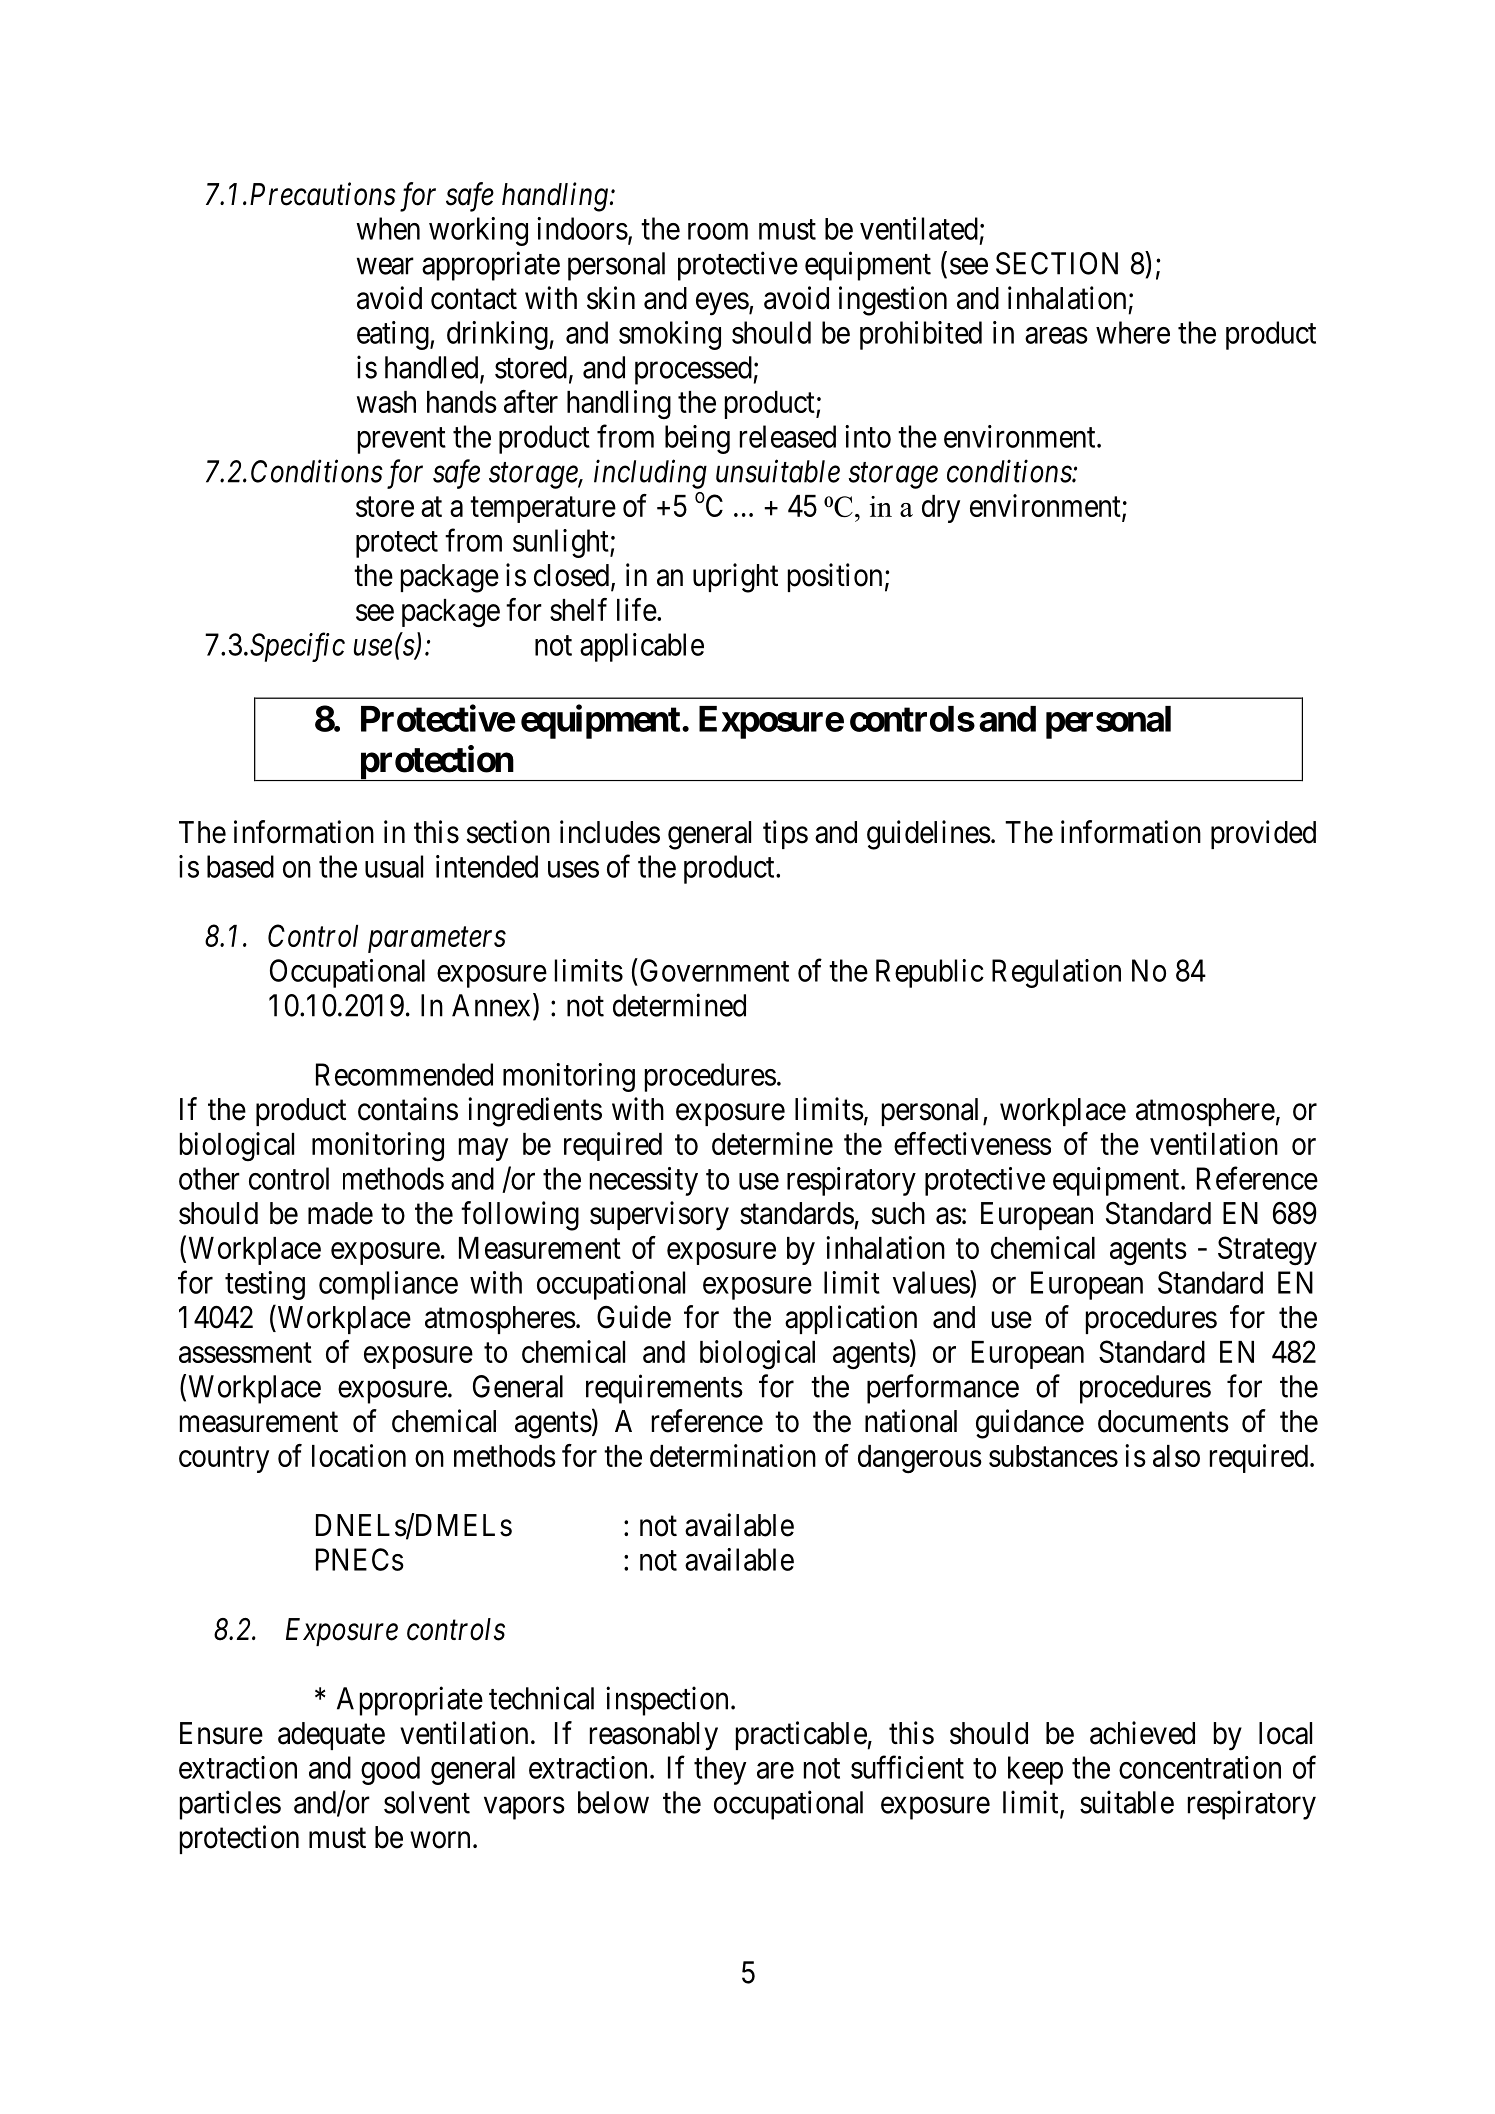  Describe the element at coordinates (1267, 1251) in the document. I see `Strategy` at that location.
